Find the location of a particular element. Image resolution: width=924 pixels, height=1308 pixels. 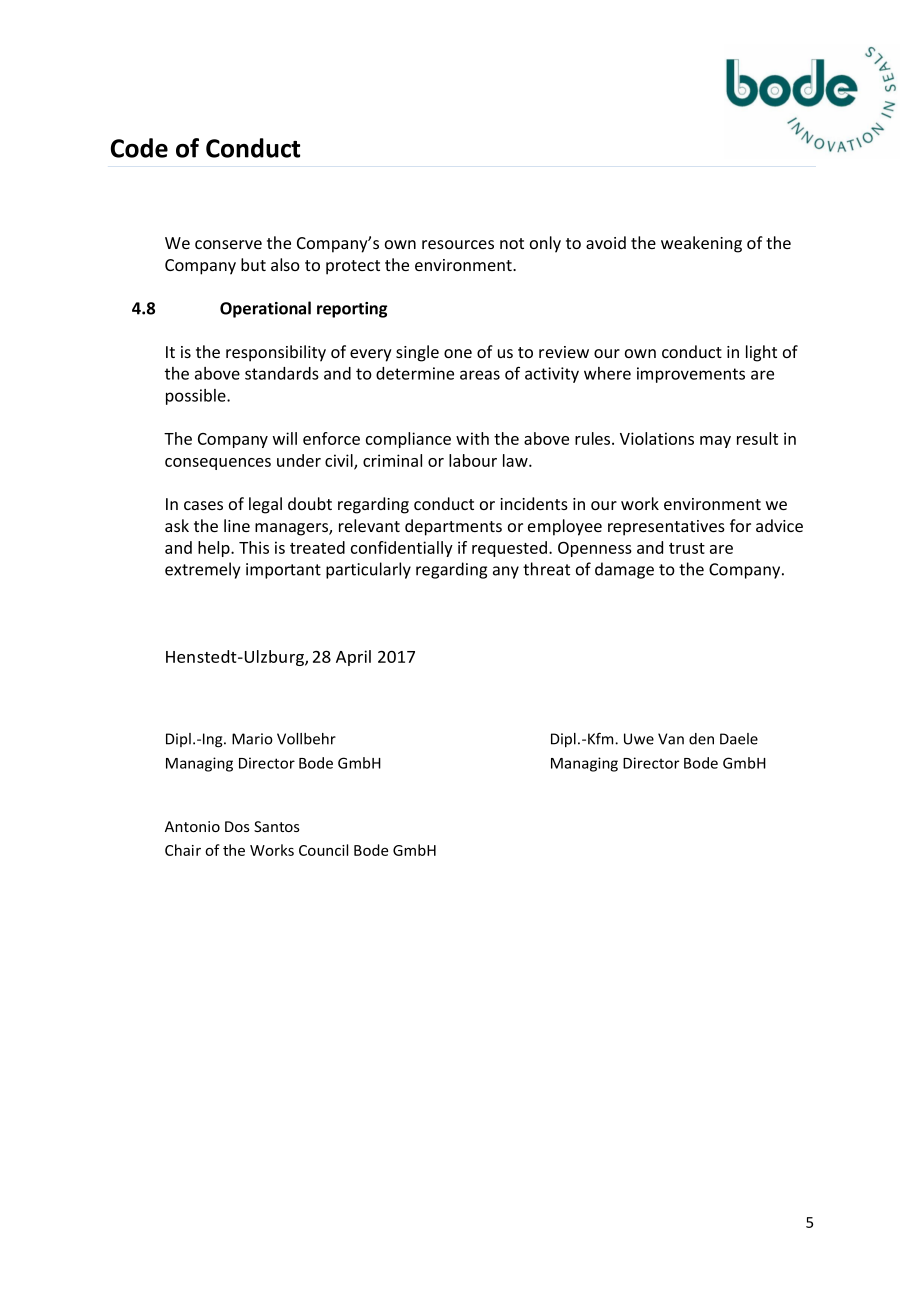

Council is located at coordinates (323, 850).
